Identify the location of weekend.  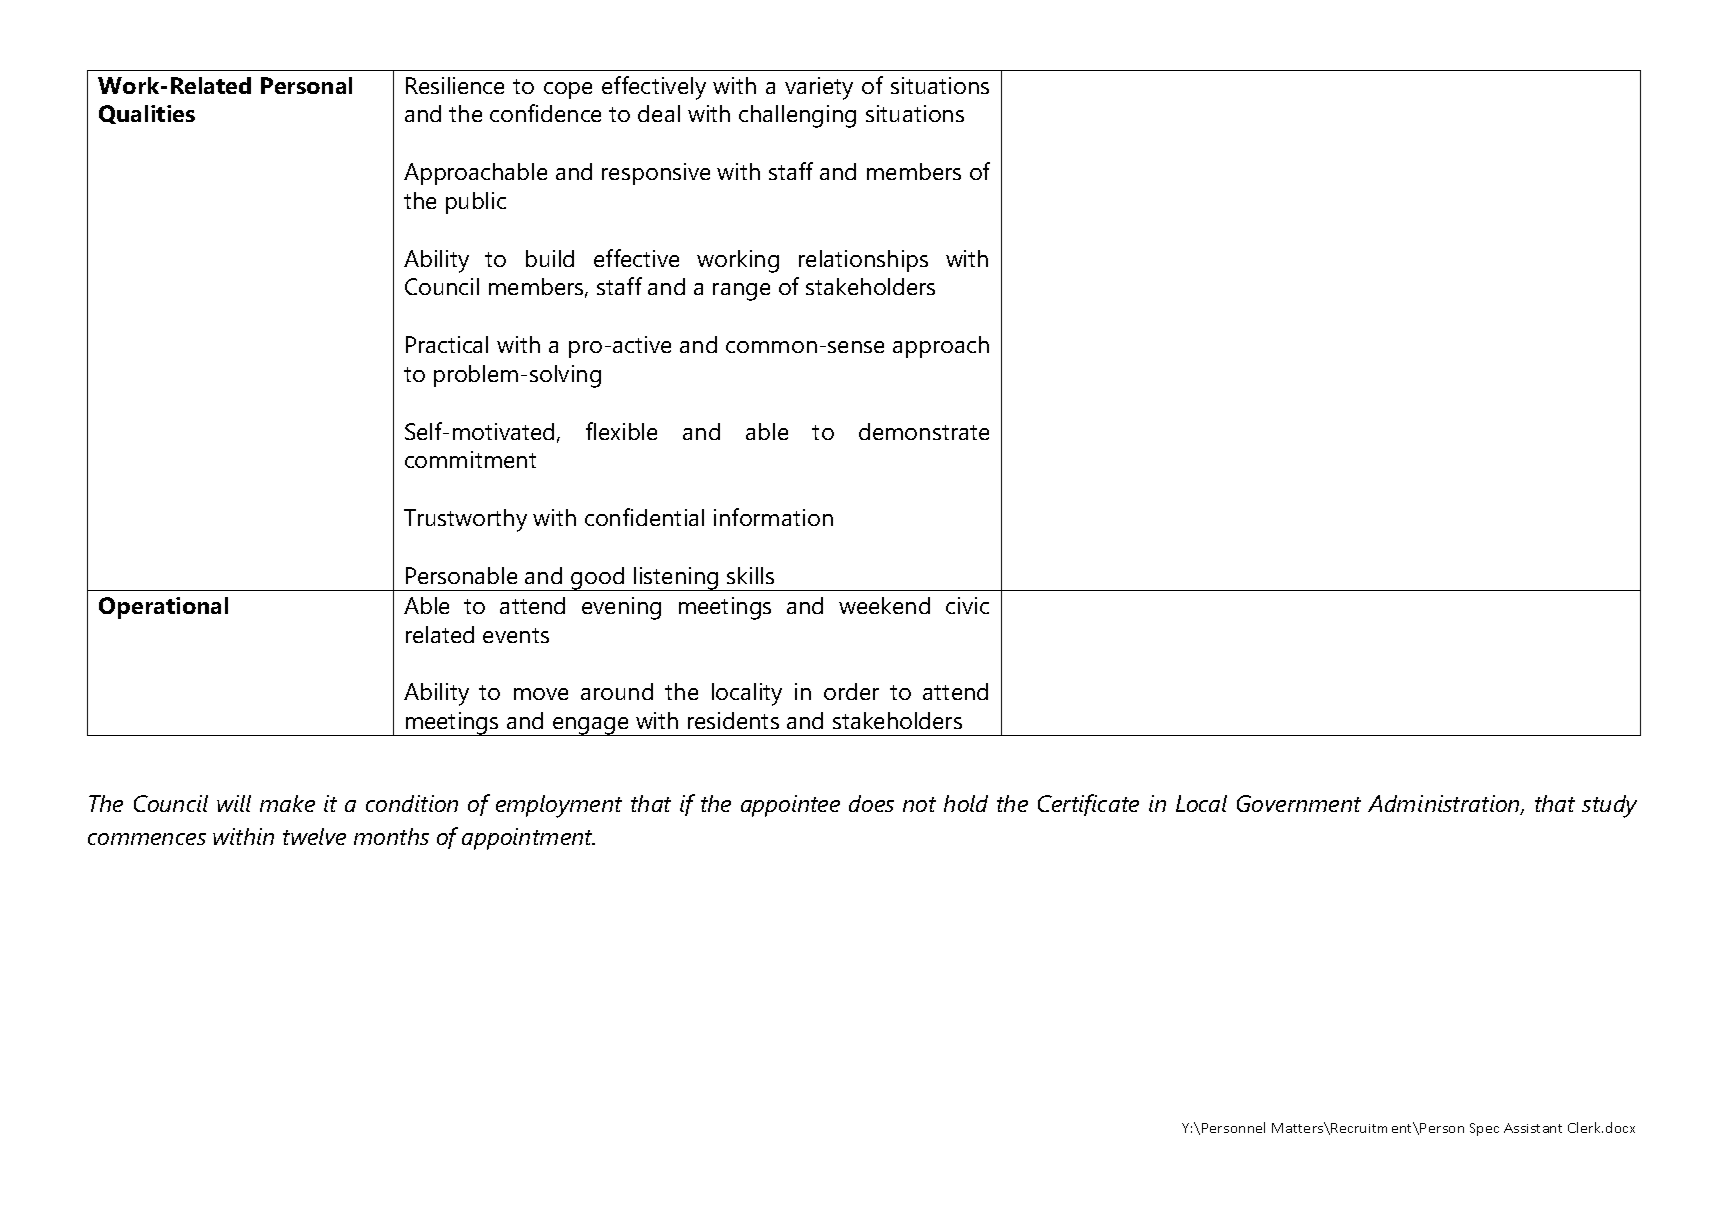
(884, 605).
